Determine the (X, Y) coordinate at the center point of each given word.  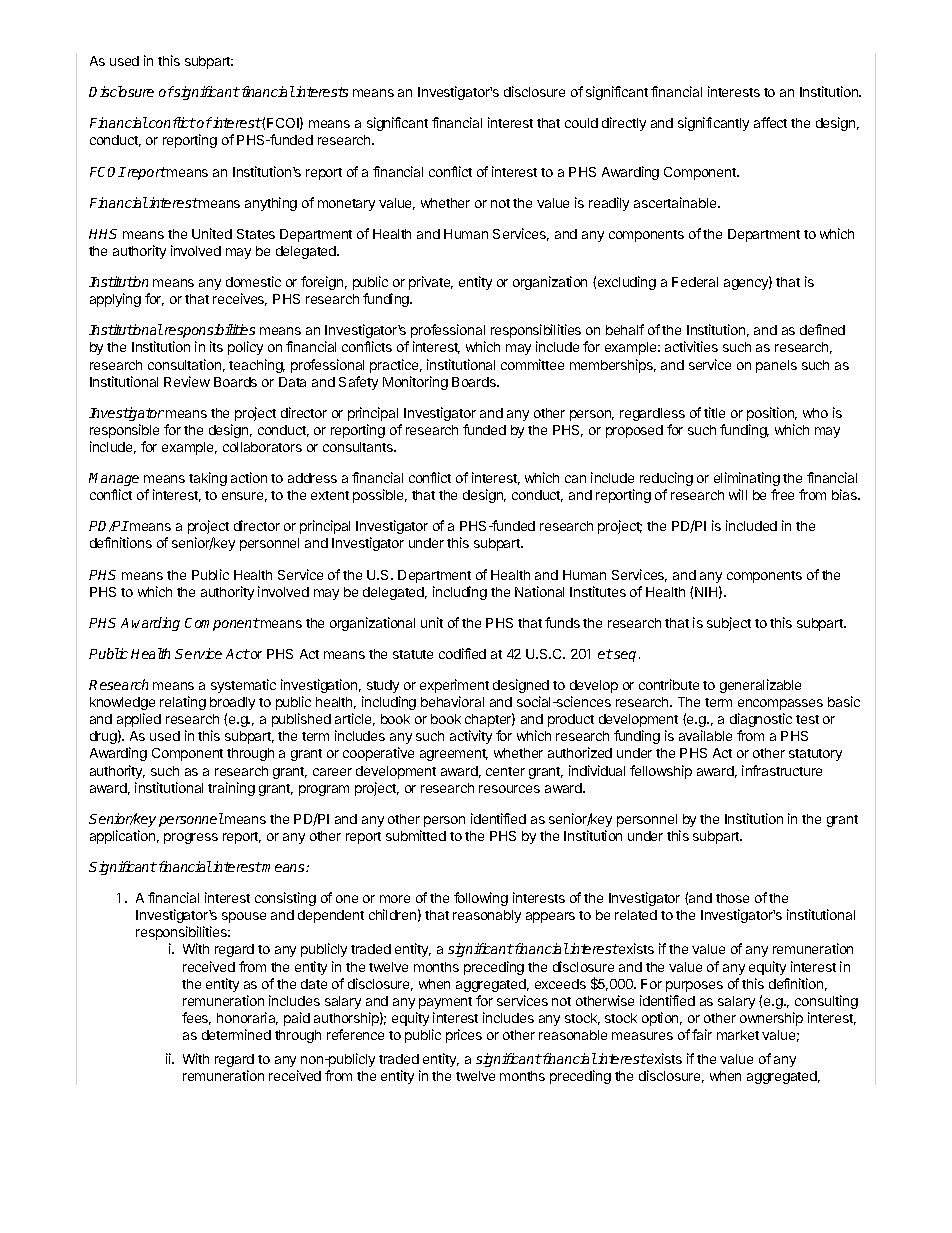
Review (187, 381)
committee (532, 364)
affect (770, 122)
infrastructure (782, 770)
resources (509, 789)
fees (196, 1018)
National (539, 591)
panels (776, 366)
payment (445, 1003)
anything (271, 204)
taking (208, 479)
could (581, 123)
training (231, 789)
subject (729, 624)
